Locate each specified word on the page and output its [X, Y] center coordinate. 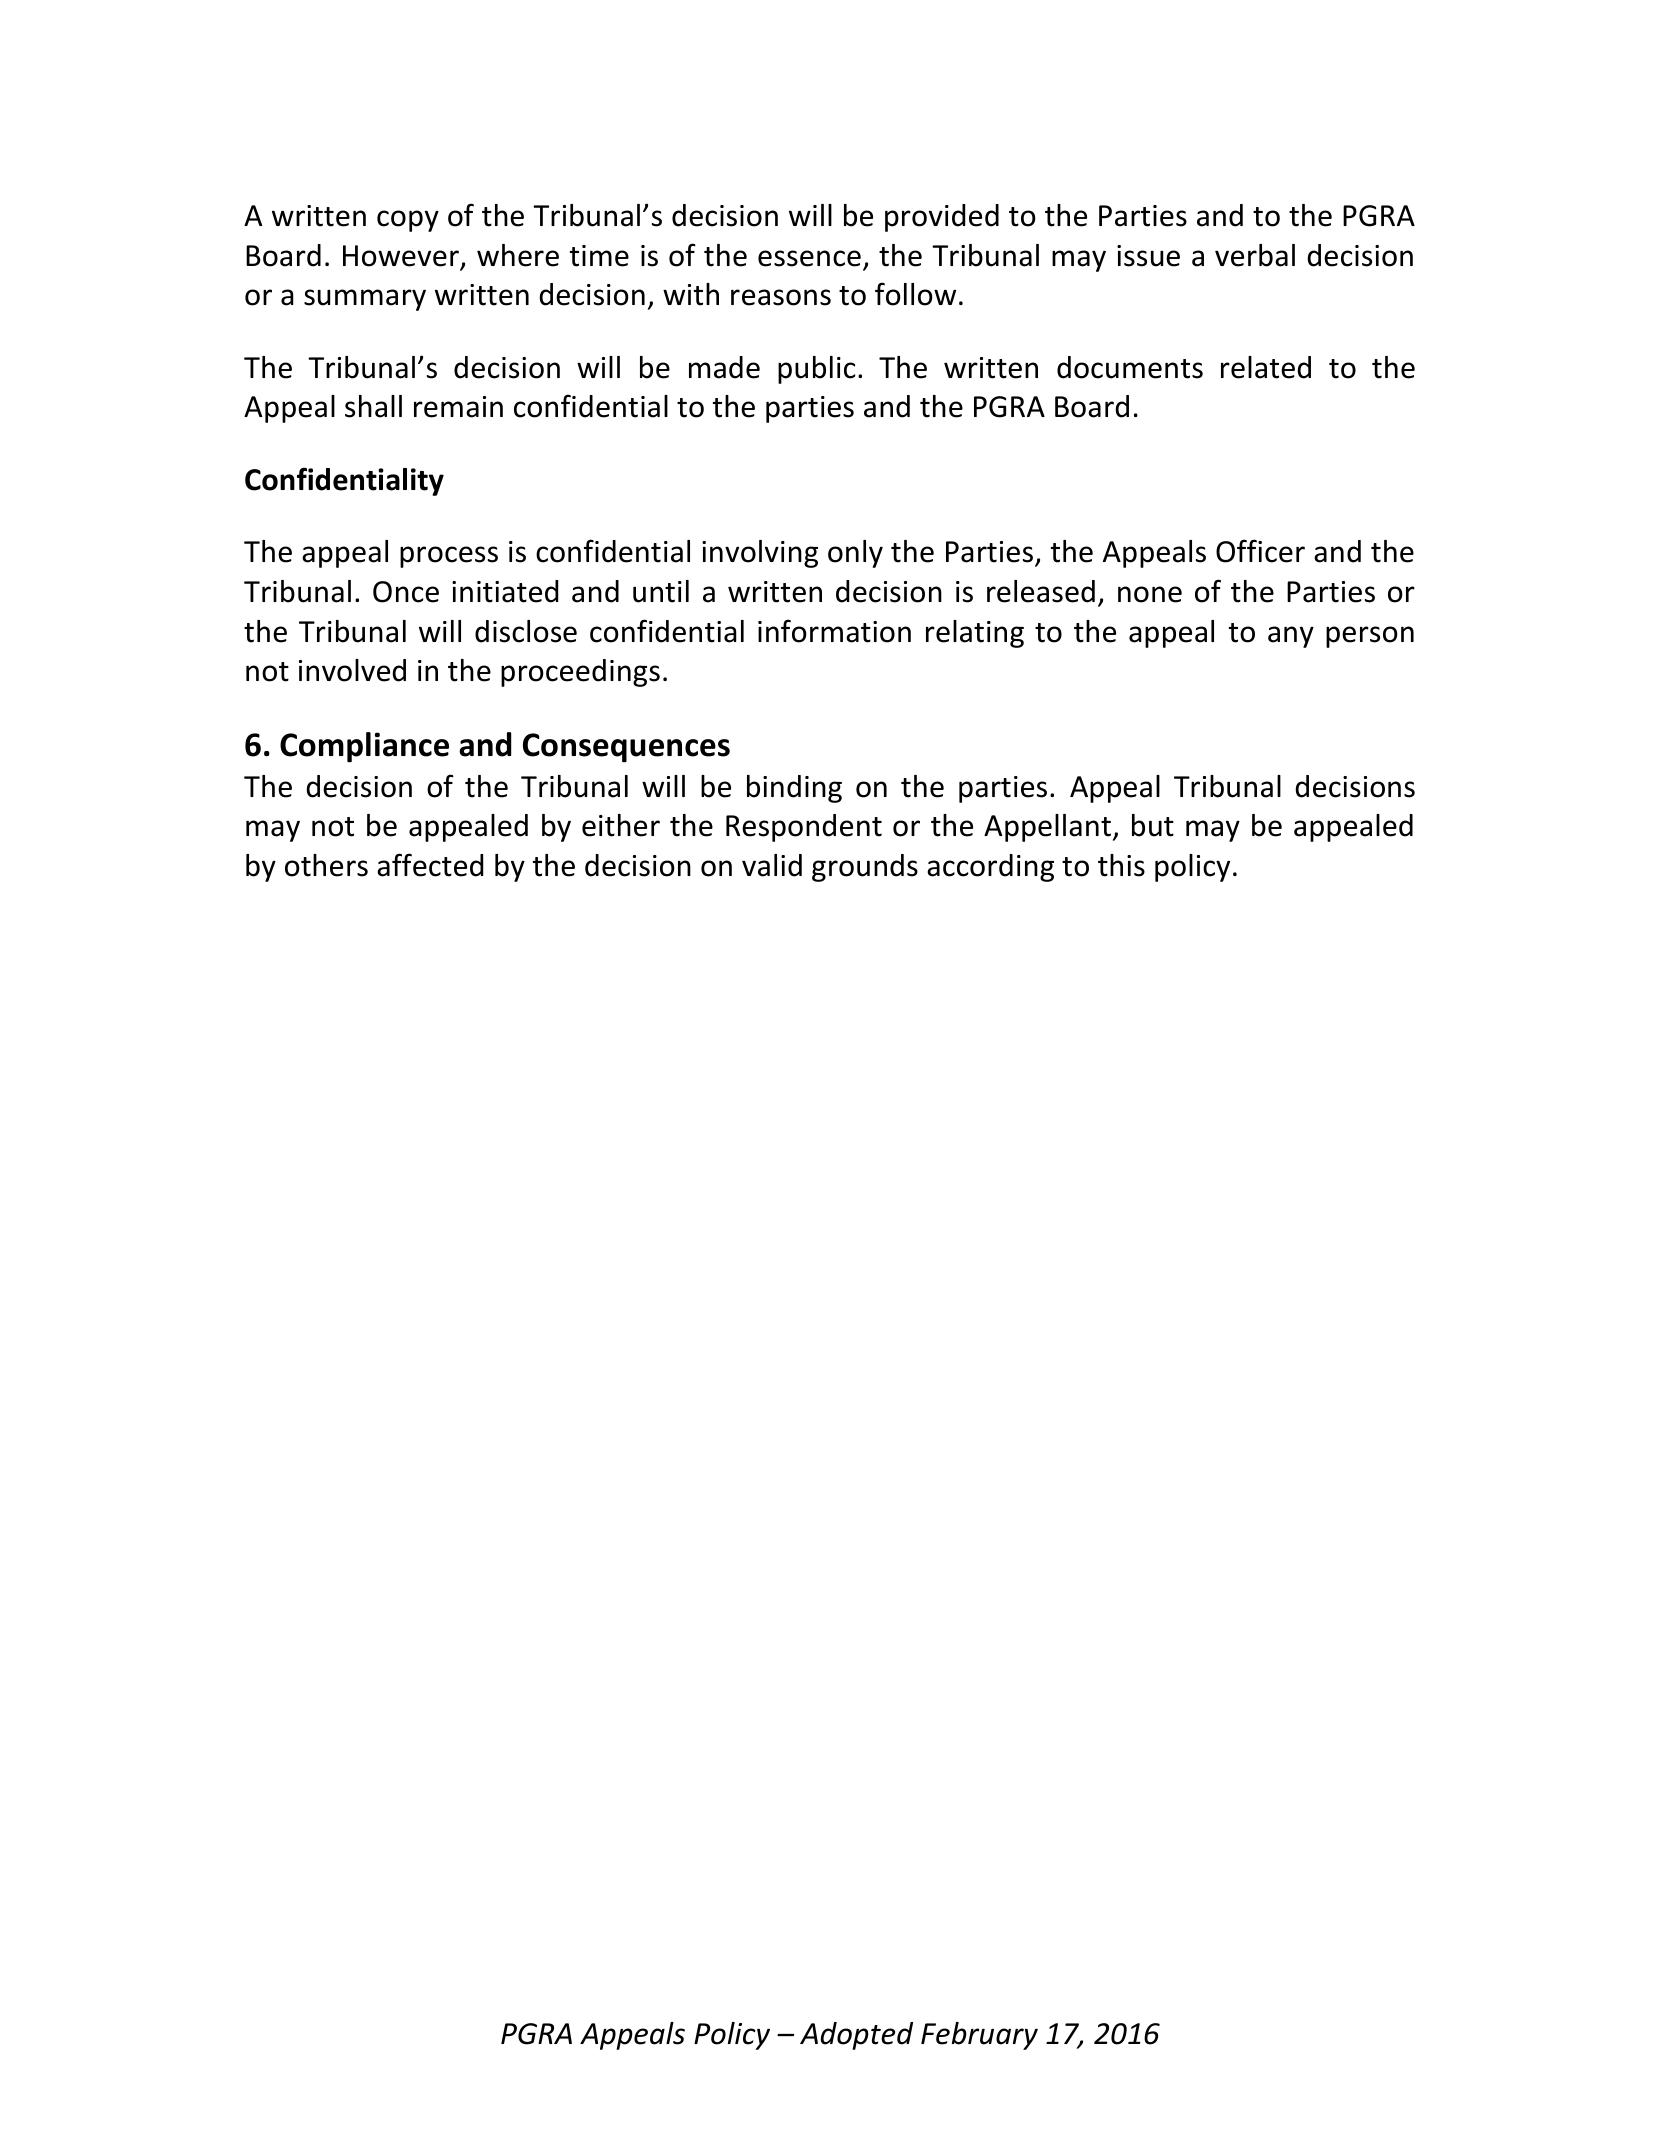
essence [809, 258]
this [1121, 865]
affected [430, 865]
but [1153, 825]
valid [772, 865]
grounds [865, 868]
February [979, 2036]
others [326, 865]
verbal [1255, 255]
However [402, 257]
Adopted [856, 2036]
